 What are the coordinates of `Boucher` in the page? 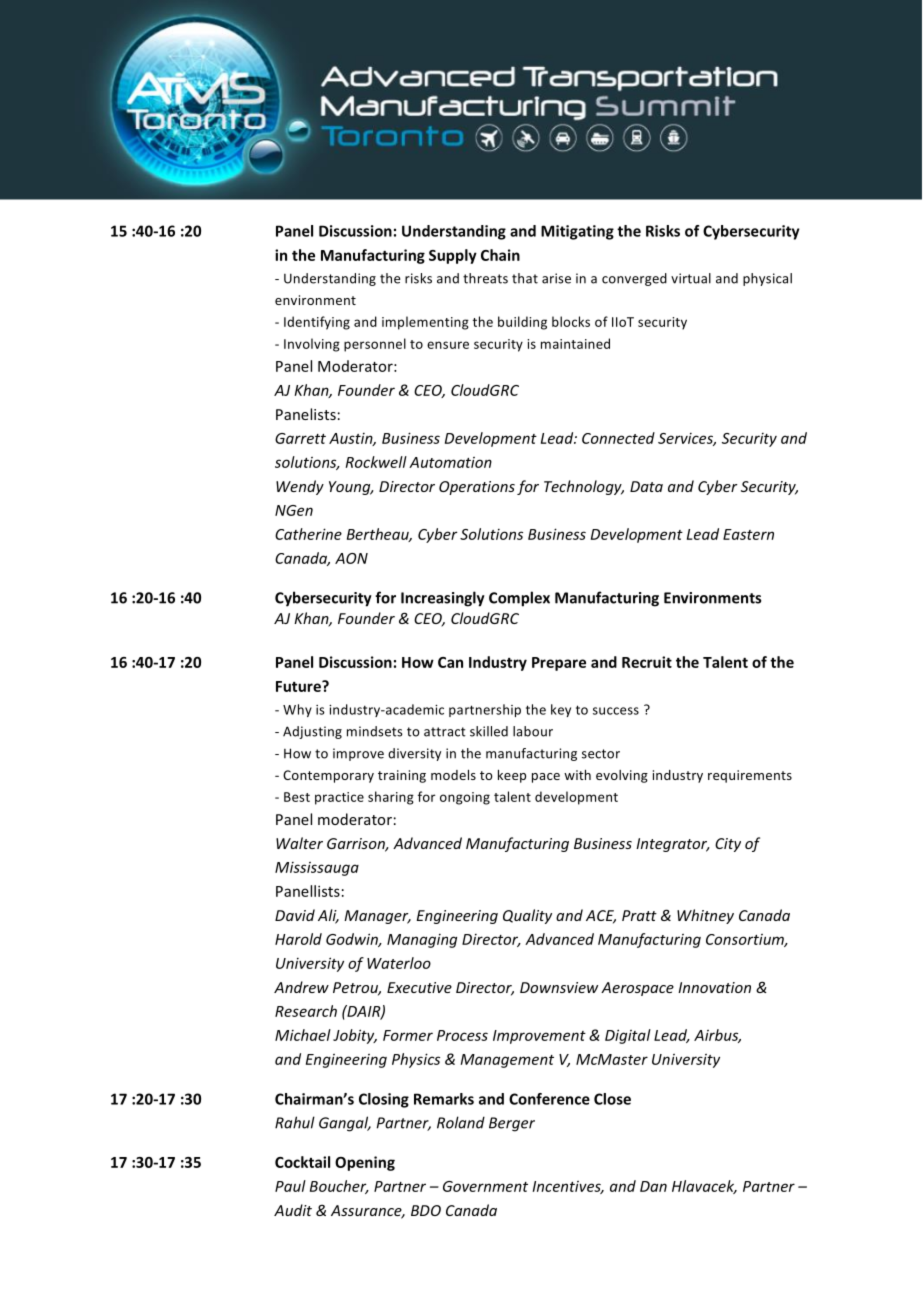 It's located at (339, 1187).
